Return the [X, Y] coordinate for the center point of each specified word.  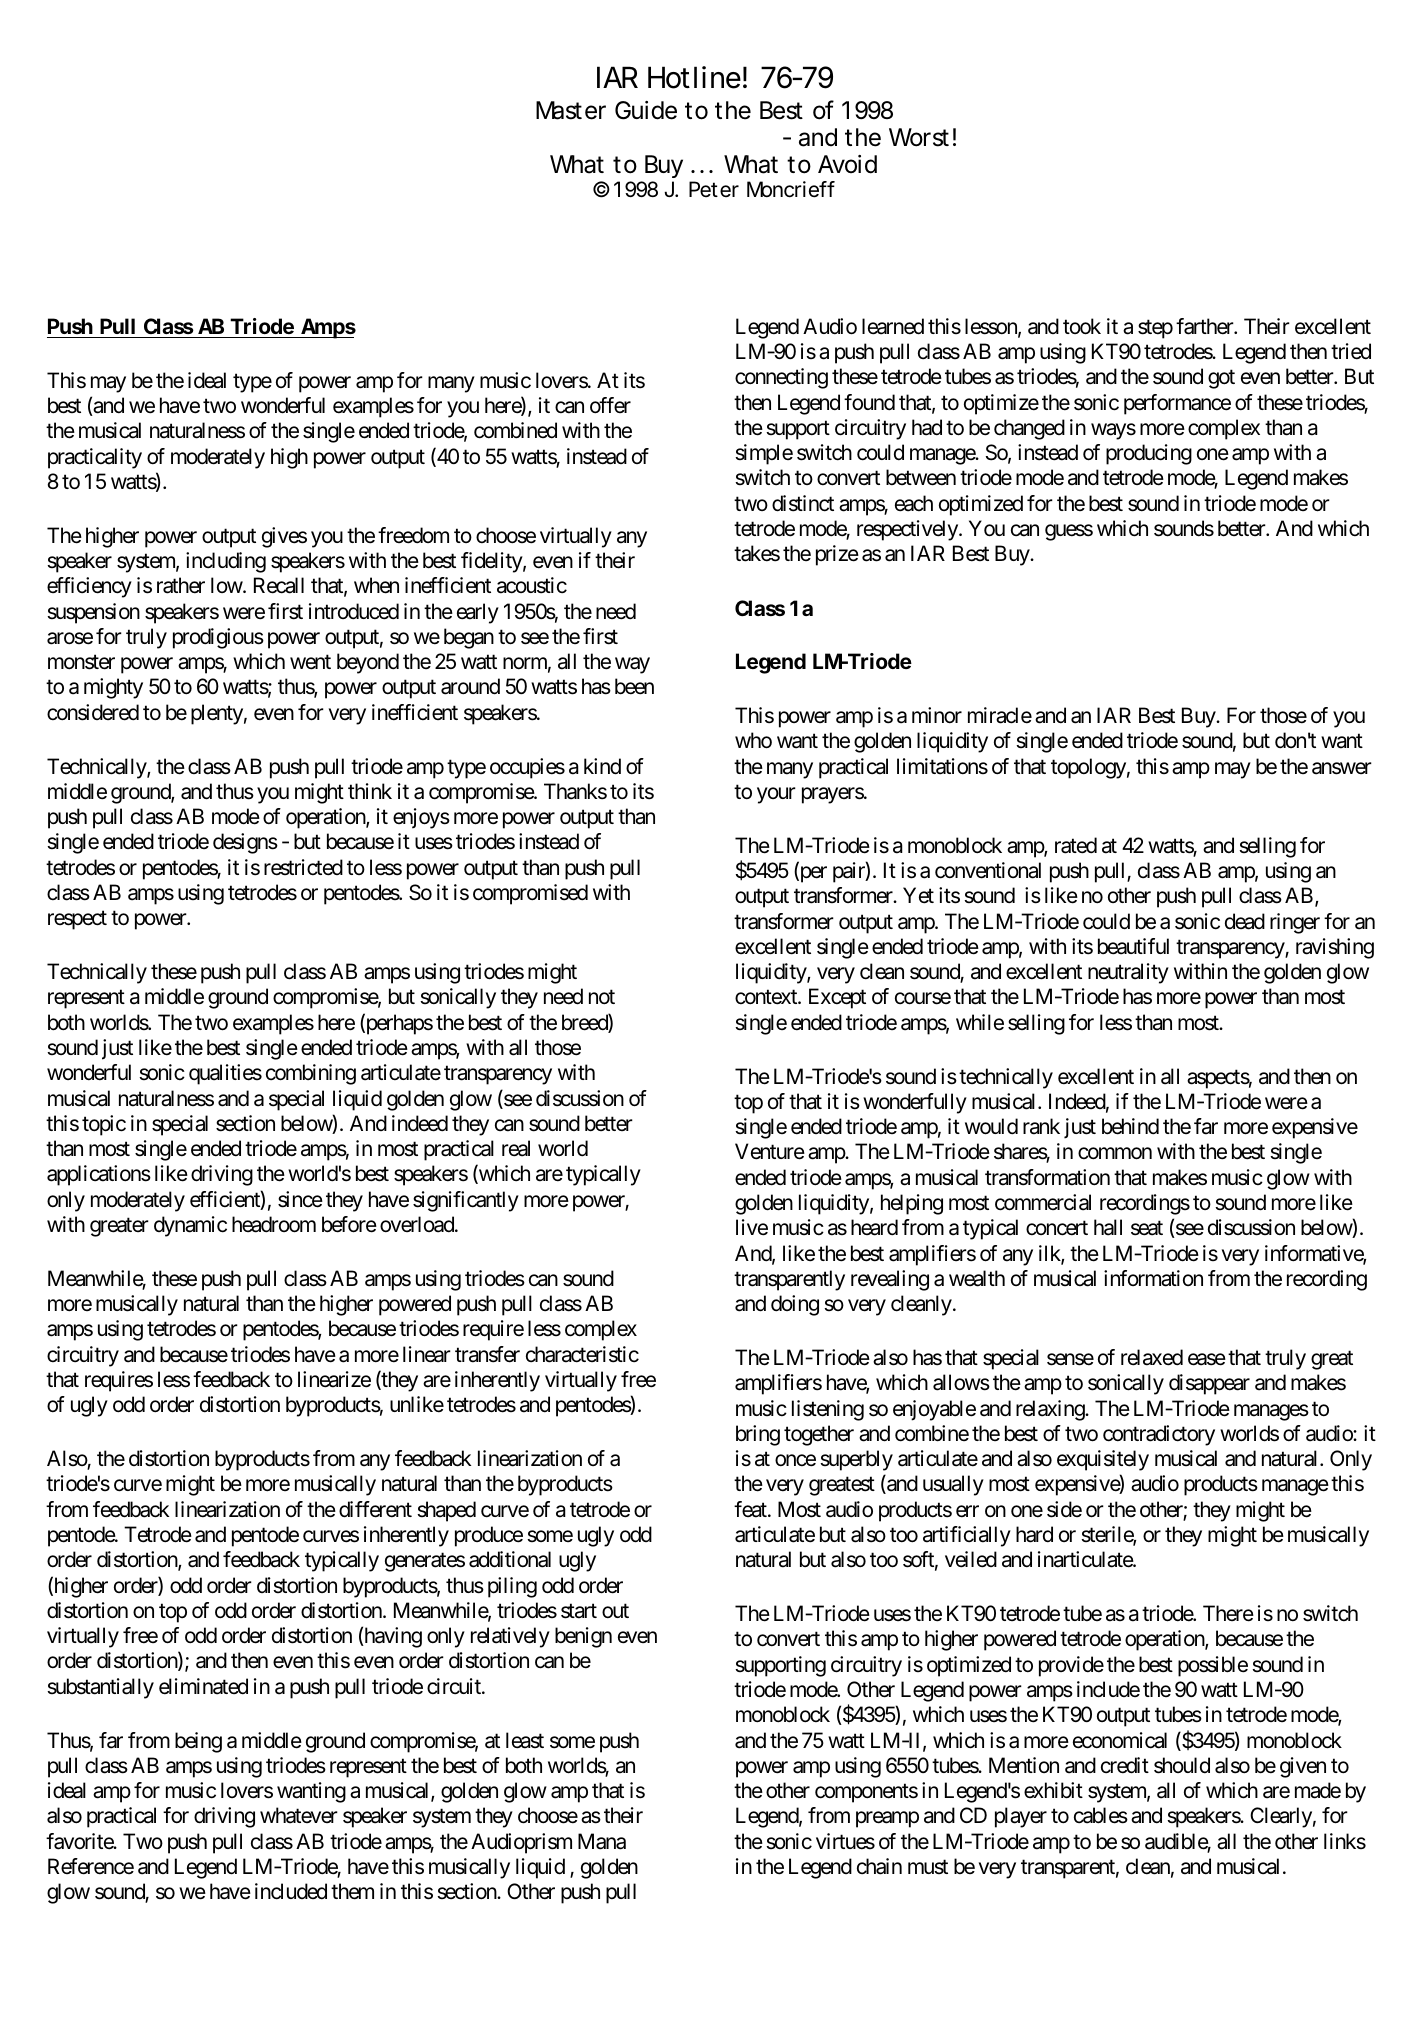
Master [571, 110]
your [776, 795]
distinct [803, 503]
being [198, 1742]
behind [1130, 1126]
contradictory [1159, 1435]
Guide [646, 110]
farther [1205, 326]
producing [1149, 454]
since [300, 1199]
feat [751, 1509]
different [375, 1509]
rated [1076, 845]
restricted [303, 867]
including [226, 562]
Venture [770, 1152]
